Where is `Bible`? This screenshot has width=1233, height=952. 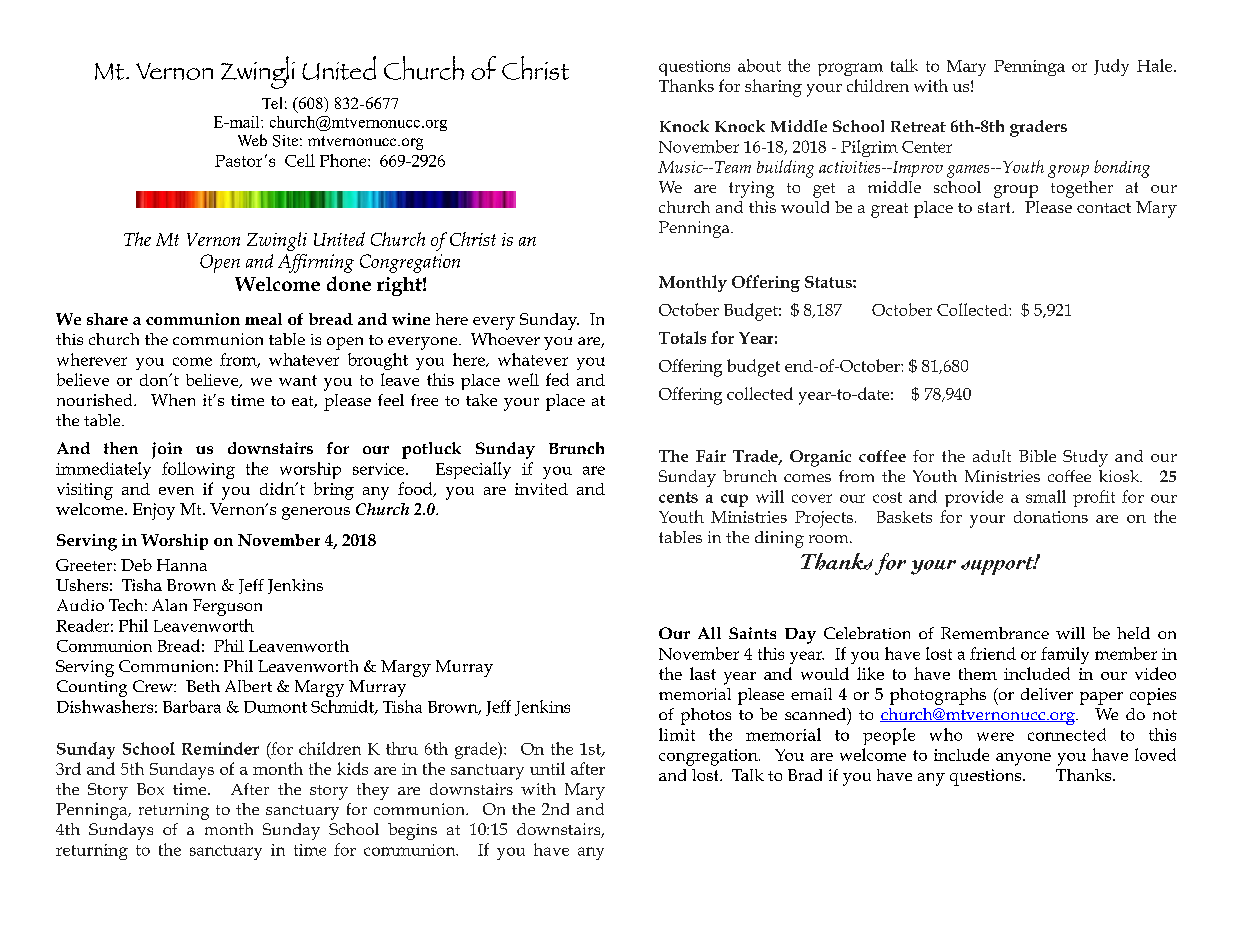
Bible is located at coordinates (1037, 456).
